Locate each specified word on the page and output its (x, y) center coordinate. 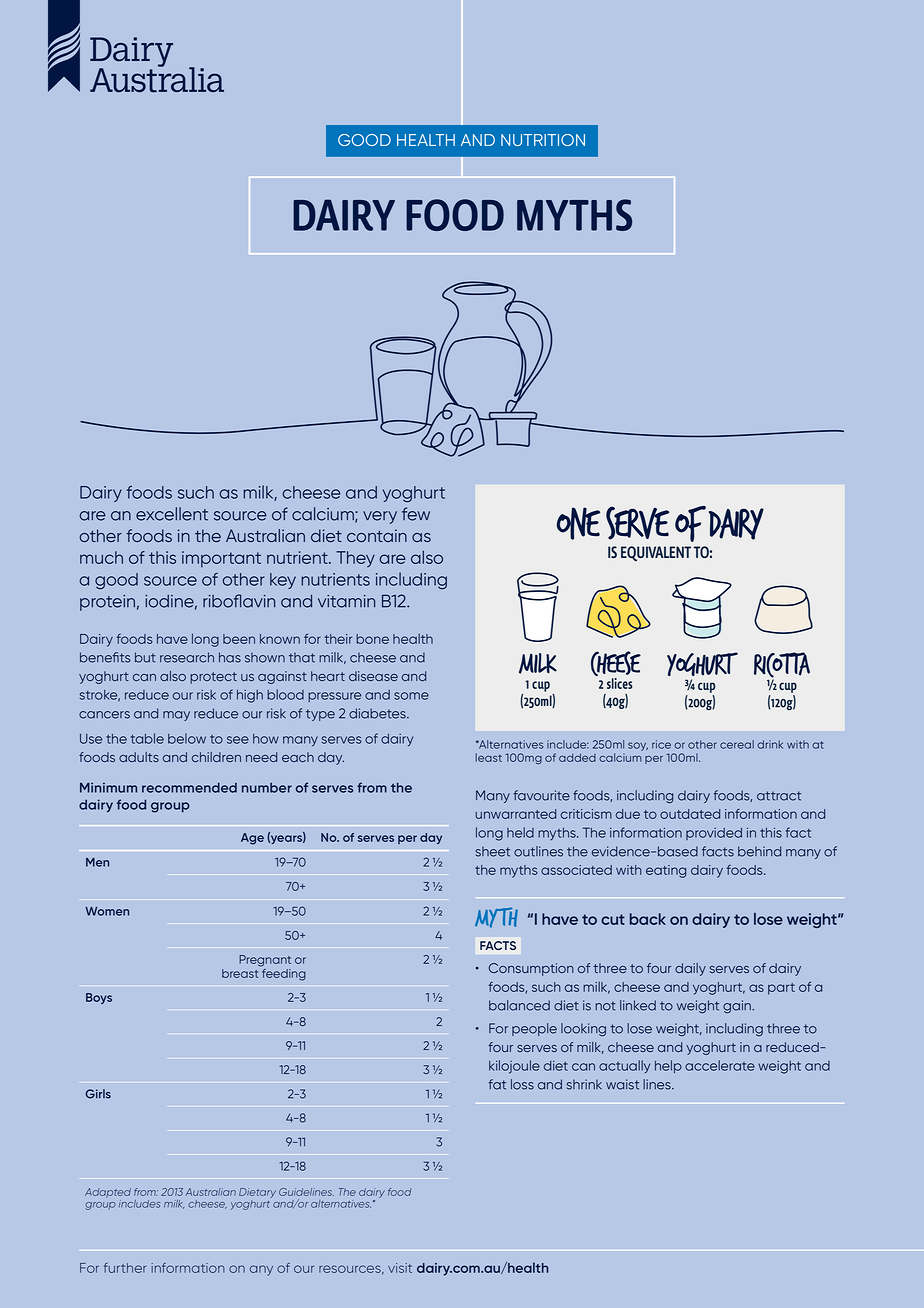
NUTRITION (543, 140)
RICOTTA (782, 666)
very (380, 517)
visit (400, 1268)
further (125, 1268)
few (416, 514)
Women (107, 911)
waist (622, 1084)
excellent (172, 514)
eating (666, 871)
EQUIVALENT (656, 553)
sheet (493, 851)
